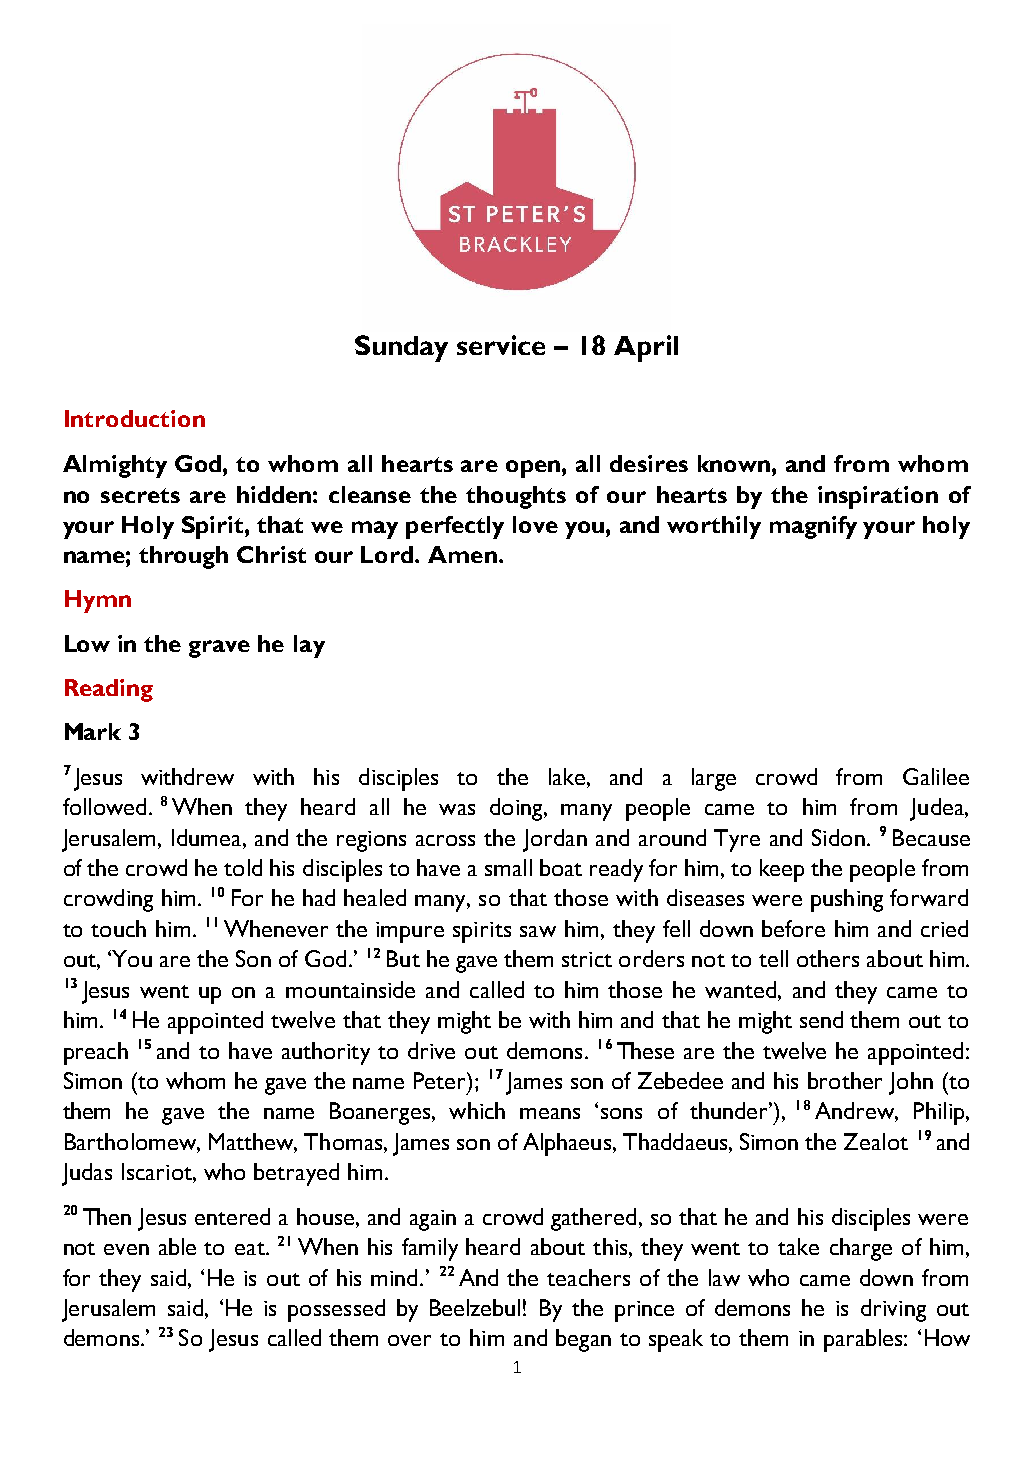  What do you see at coordinates (135, 418) in the image?
I see `Introduction` at bounding box center [135, 418].
